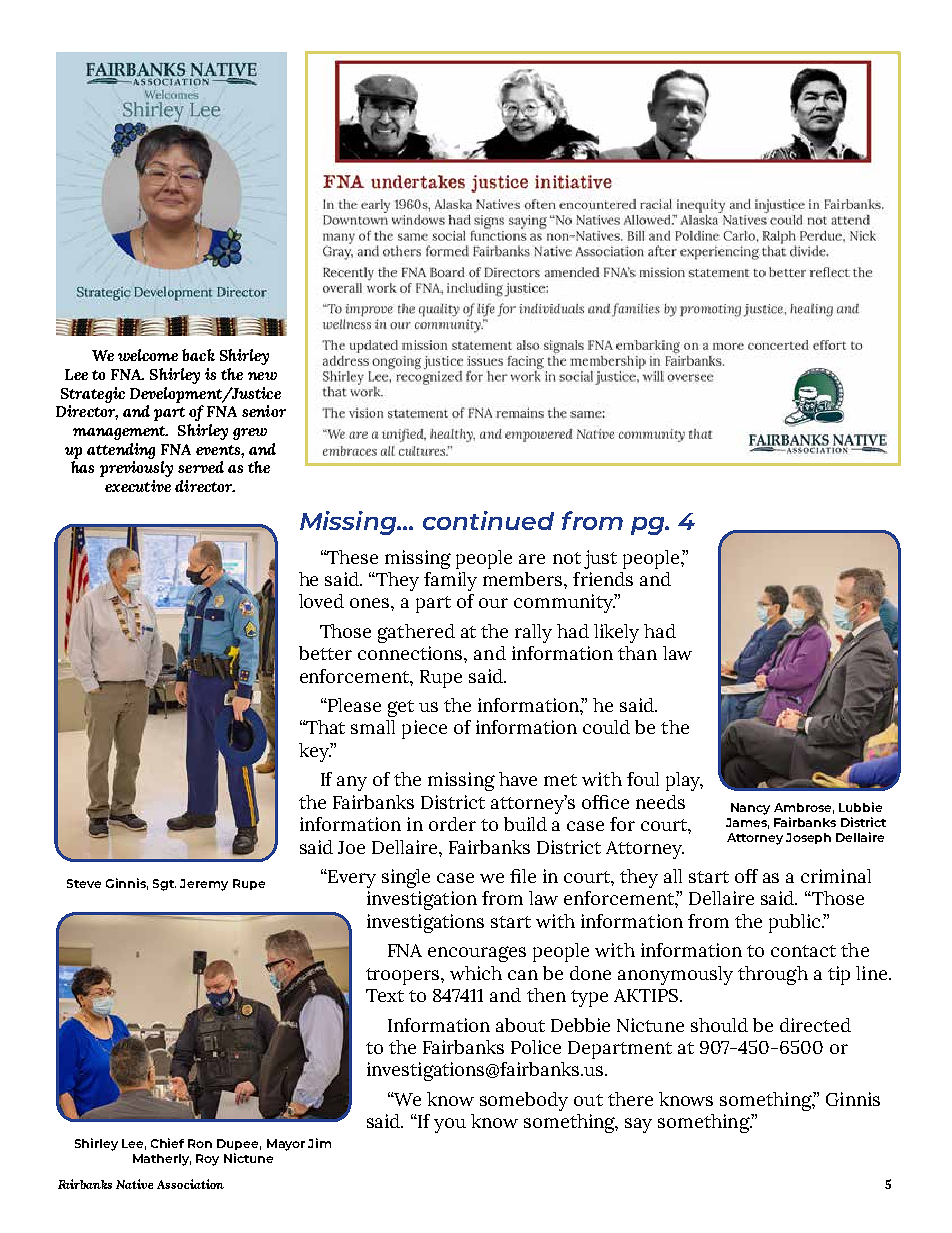 This screenshot has height=1233, width=952. I want to click on say, so click(638, 1125).
